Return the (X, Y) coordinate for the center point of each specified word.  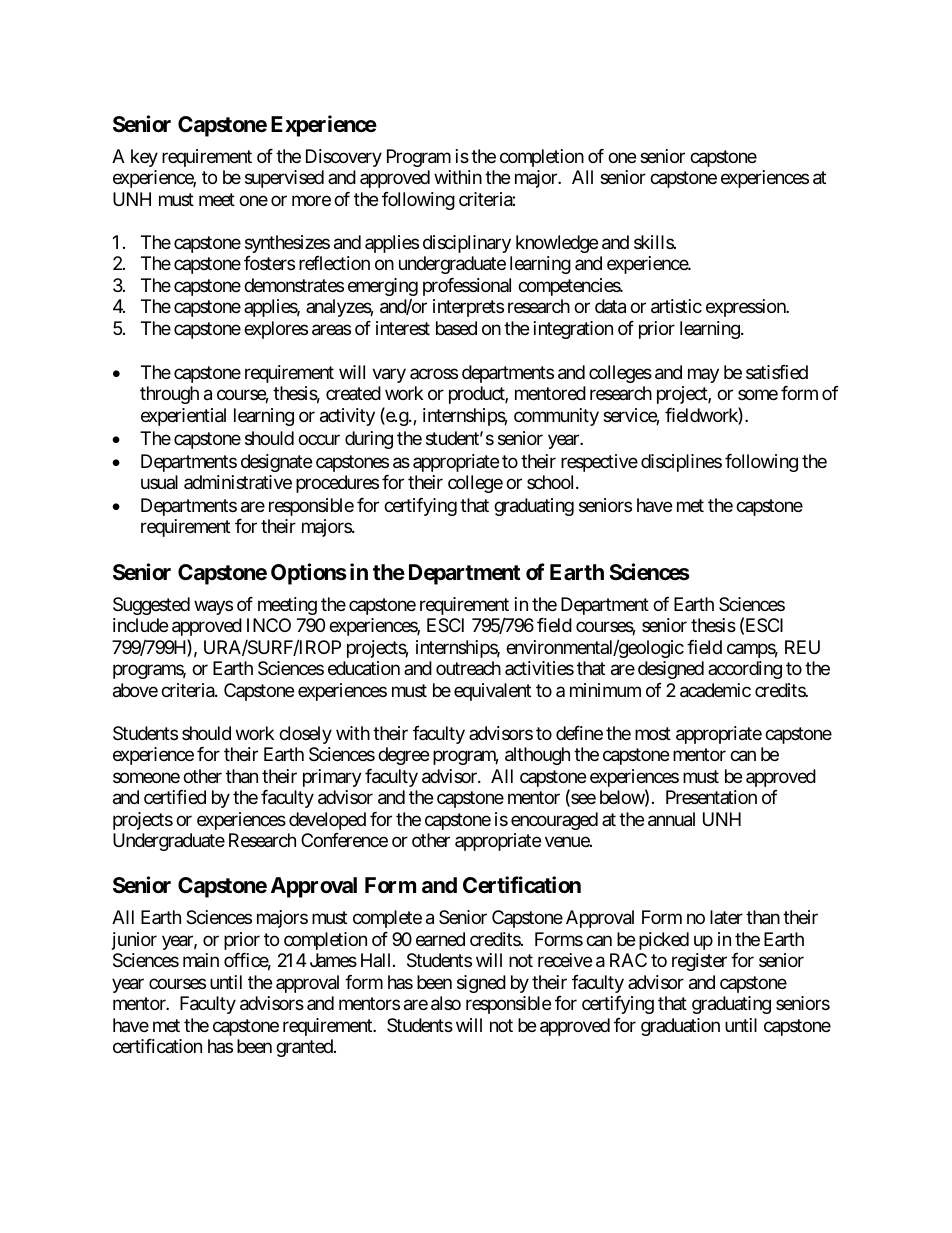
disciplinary (467, 244)
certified (175, 797)
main (201, 960)
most (653, 733)
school (552, 482)
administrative (238, 482)
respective (599, 463)
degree (403, 756)
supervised (284, 179)
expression (747, 308)
